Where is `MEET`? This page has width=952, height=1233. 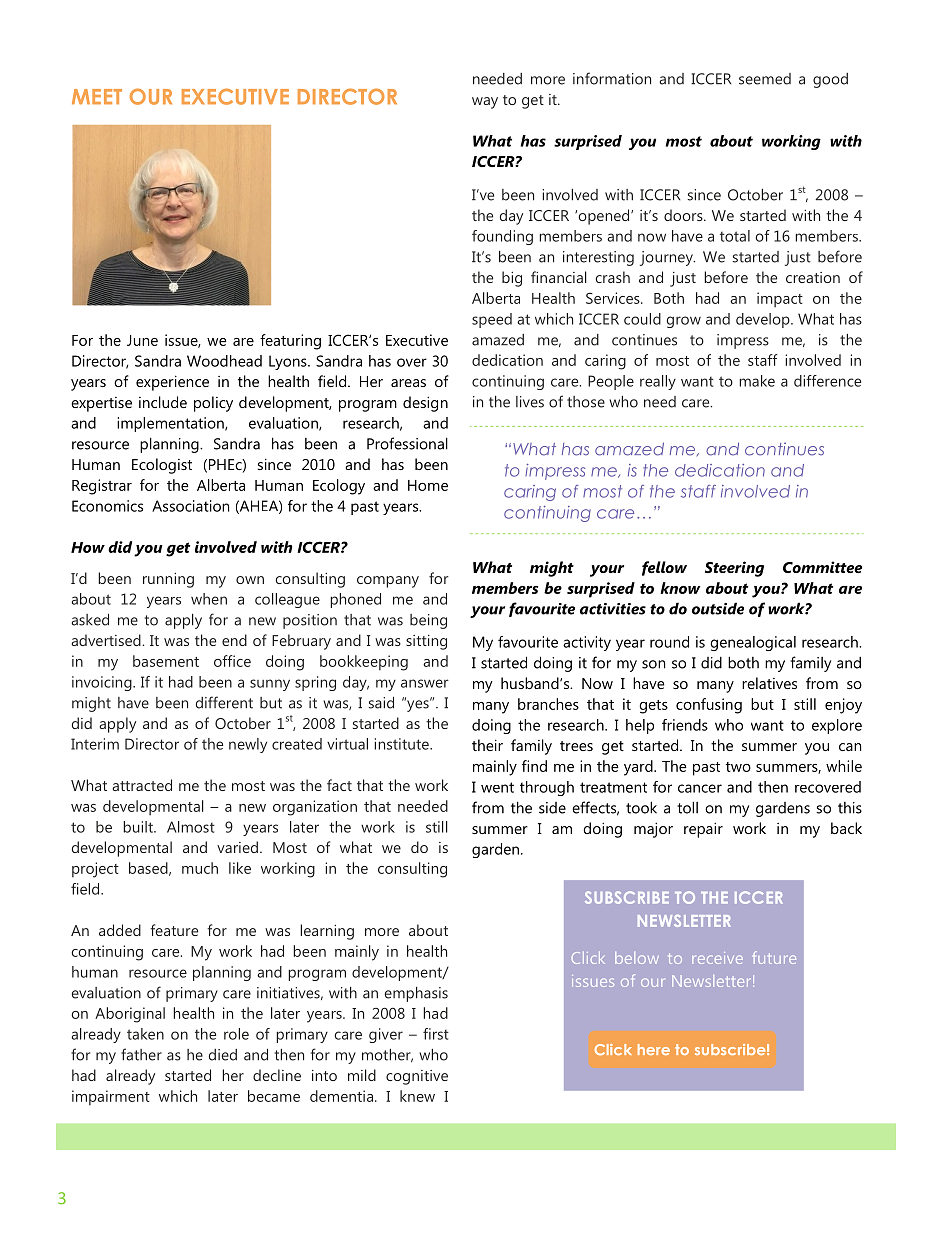 MEET is located at coordinates (97, 96).
